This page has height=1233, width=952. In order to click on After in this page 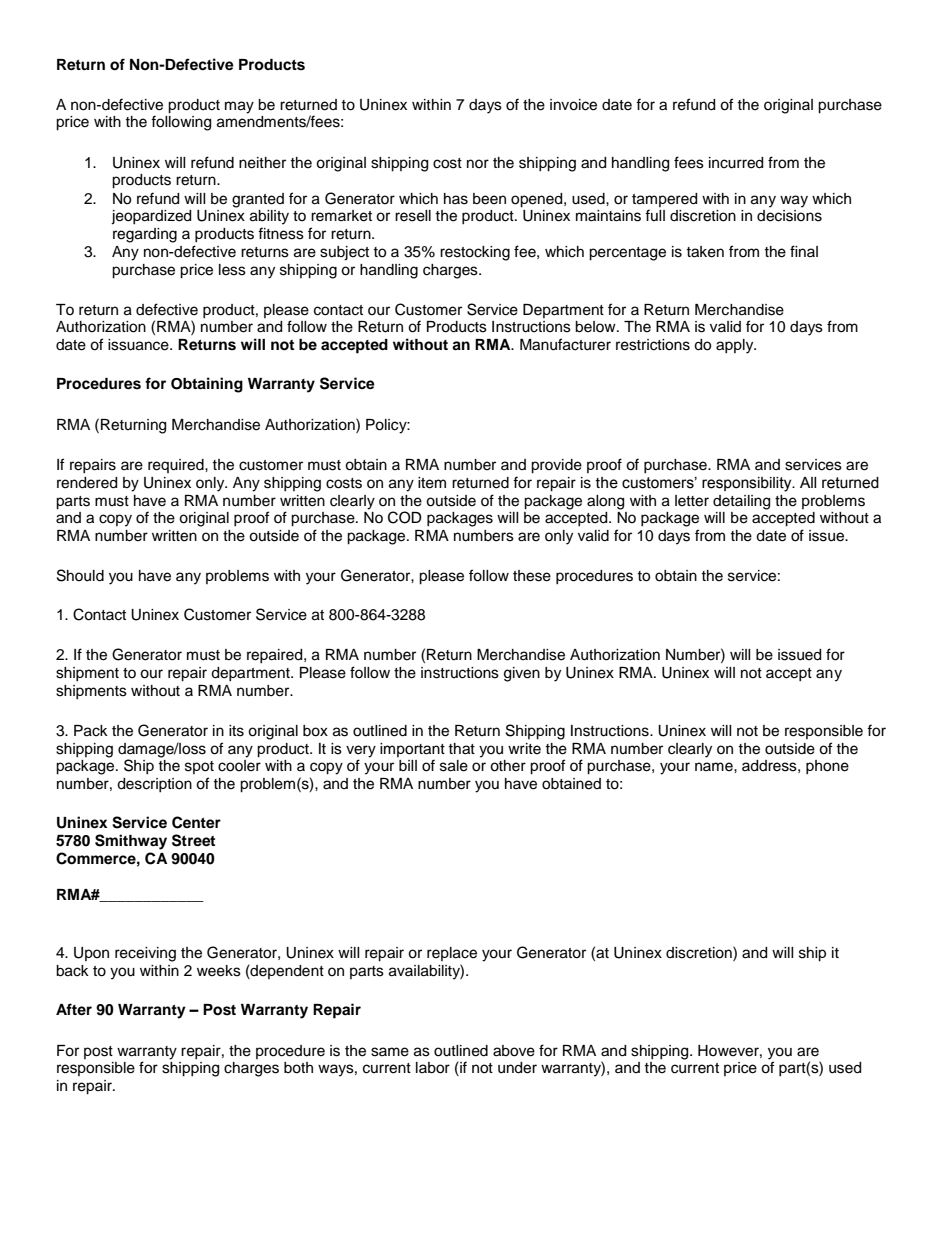, I will do `click(74, 1009)`.
